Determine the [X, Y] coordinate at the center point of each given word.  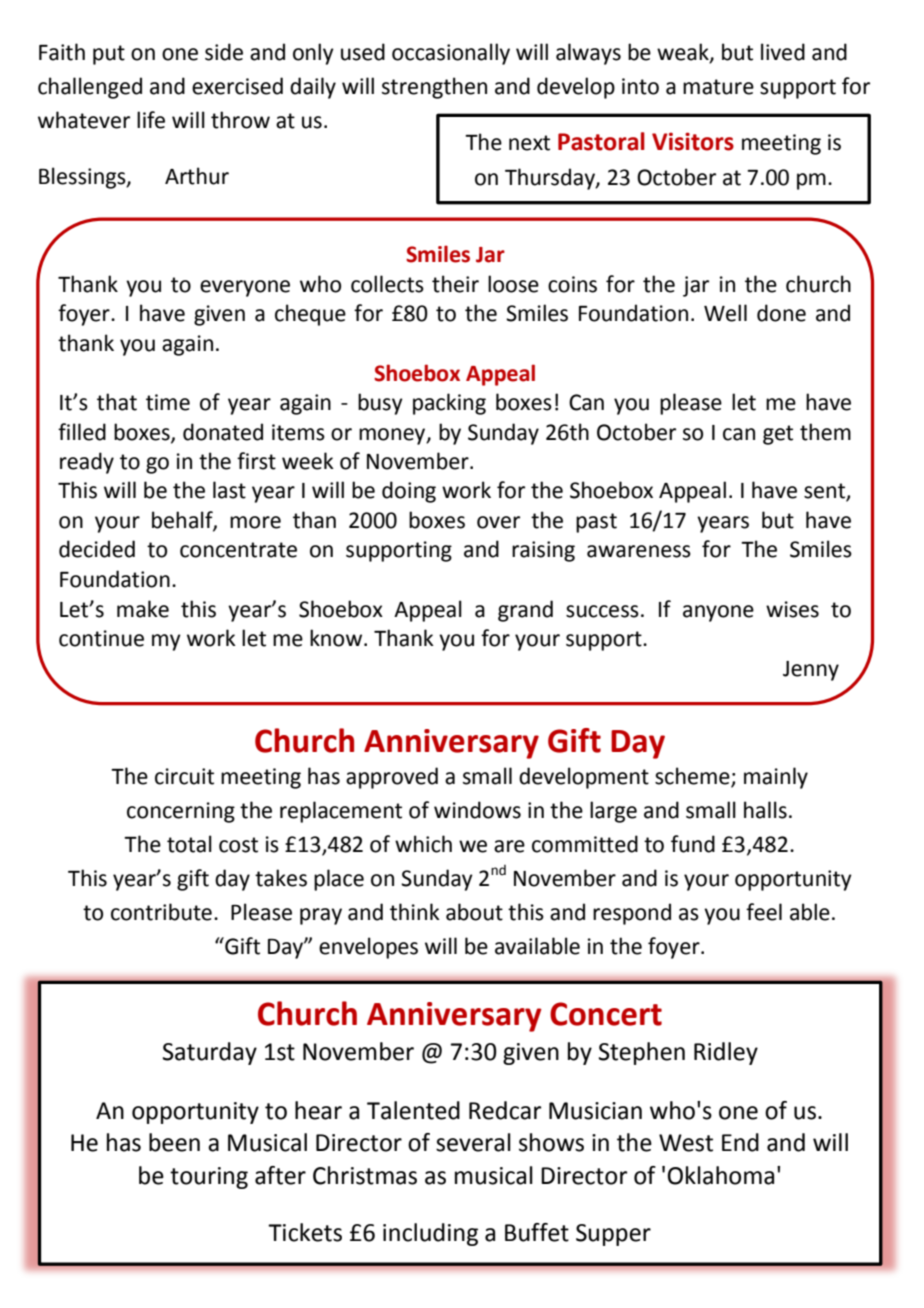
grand [525, 611]
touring [209, 1178]
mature [718, 87]
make [143, 609]
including [430, 1234]
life [151, 120]
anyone [718, 613]
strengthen [434, 88]
